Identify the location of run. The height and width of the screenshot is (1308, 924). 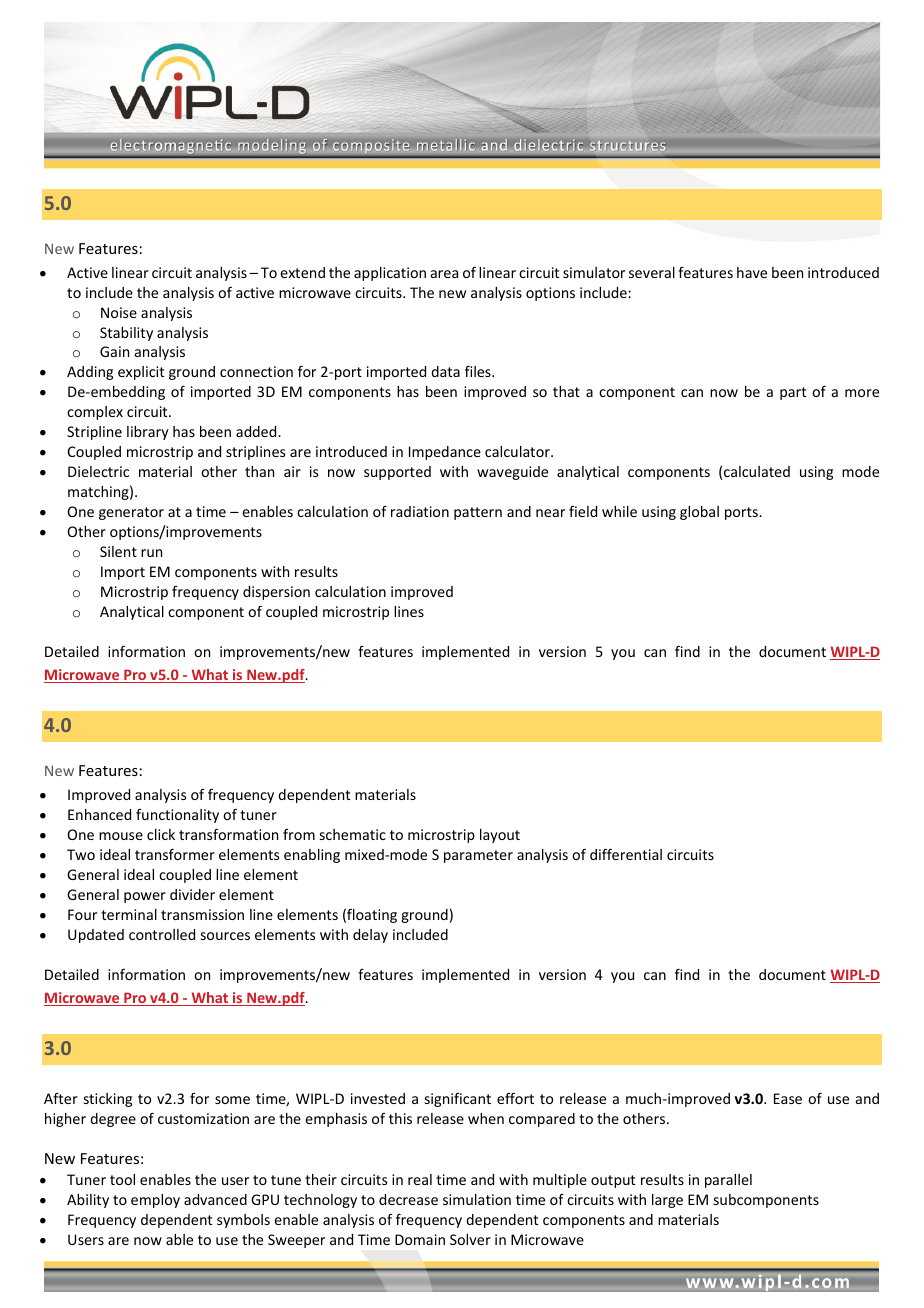
(151, 553).
